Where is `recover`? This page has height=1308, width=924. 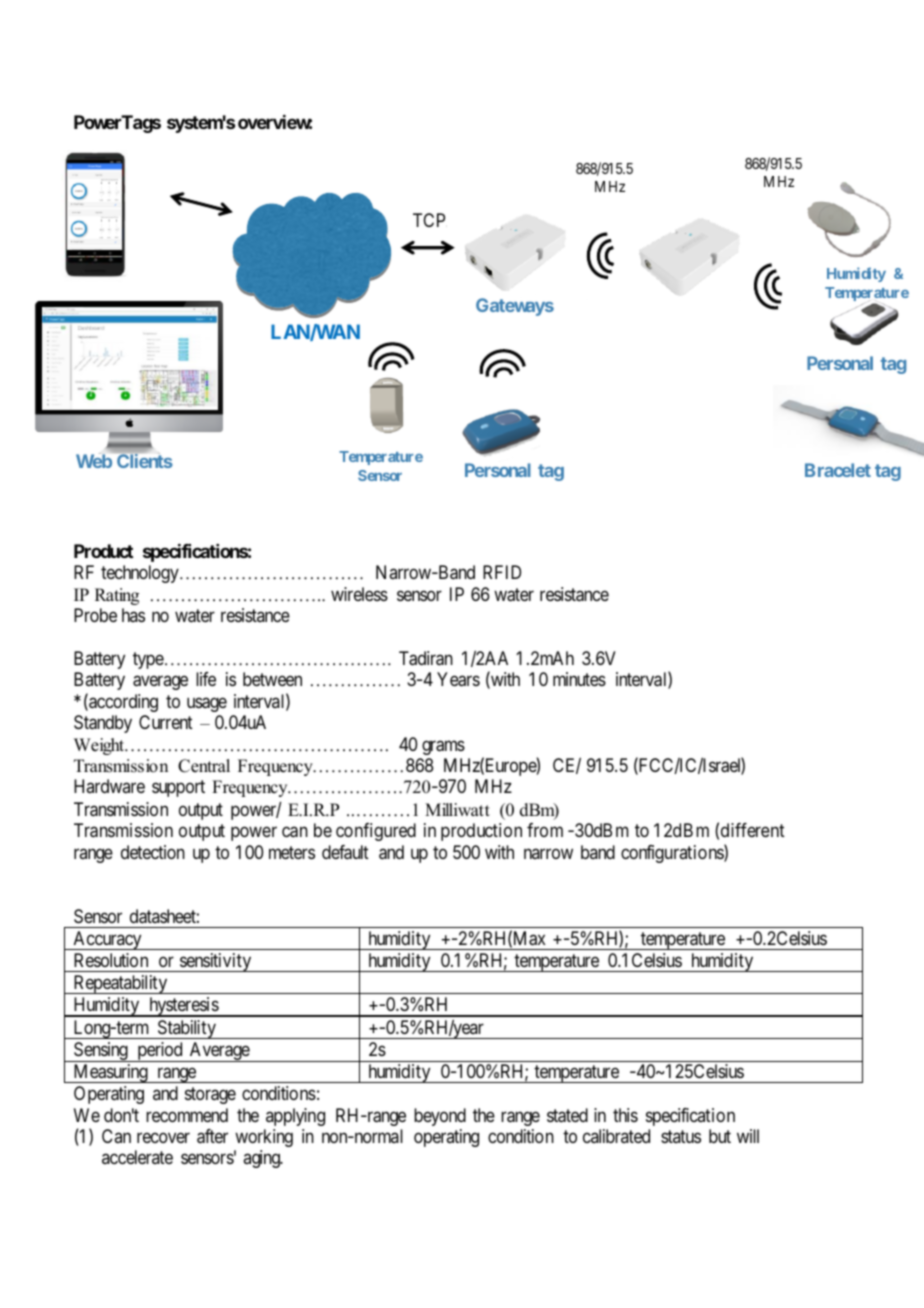
recover is located at coordinates (163, 1138).
